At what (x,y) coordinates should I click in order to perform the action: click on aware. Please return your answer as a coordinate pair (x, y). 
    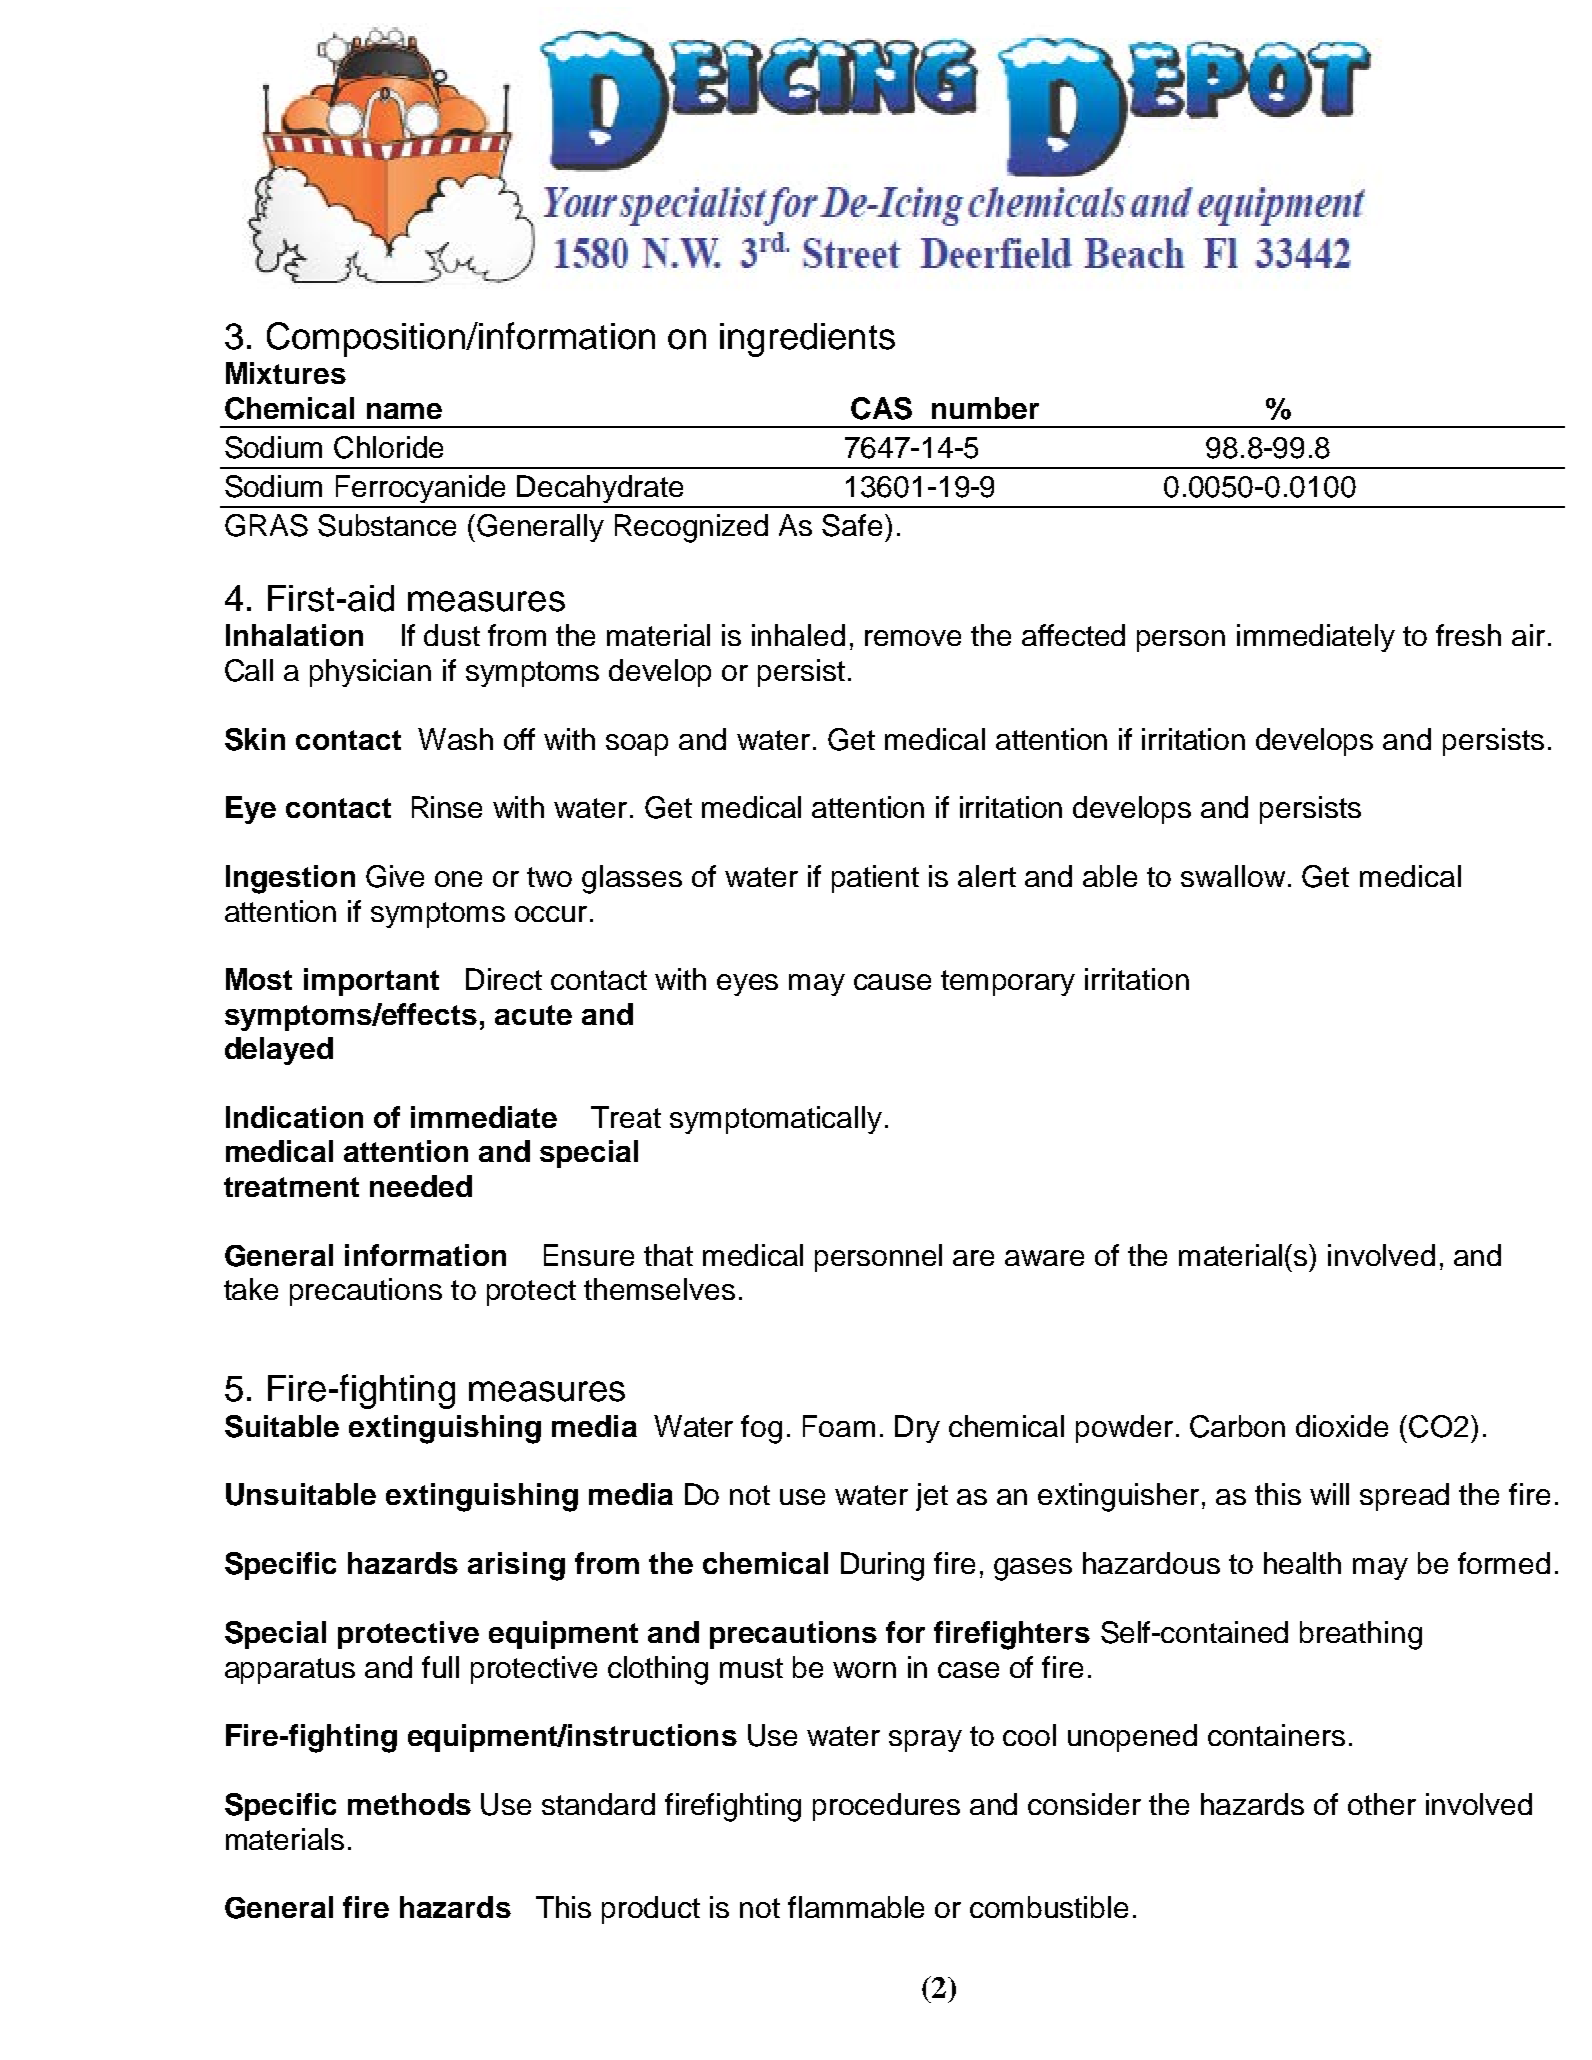
    Looking at the image, I should click on (1044, 1258).
